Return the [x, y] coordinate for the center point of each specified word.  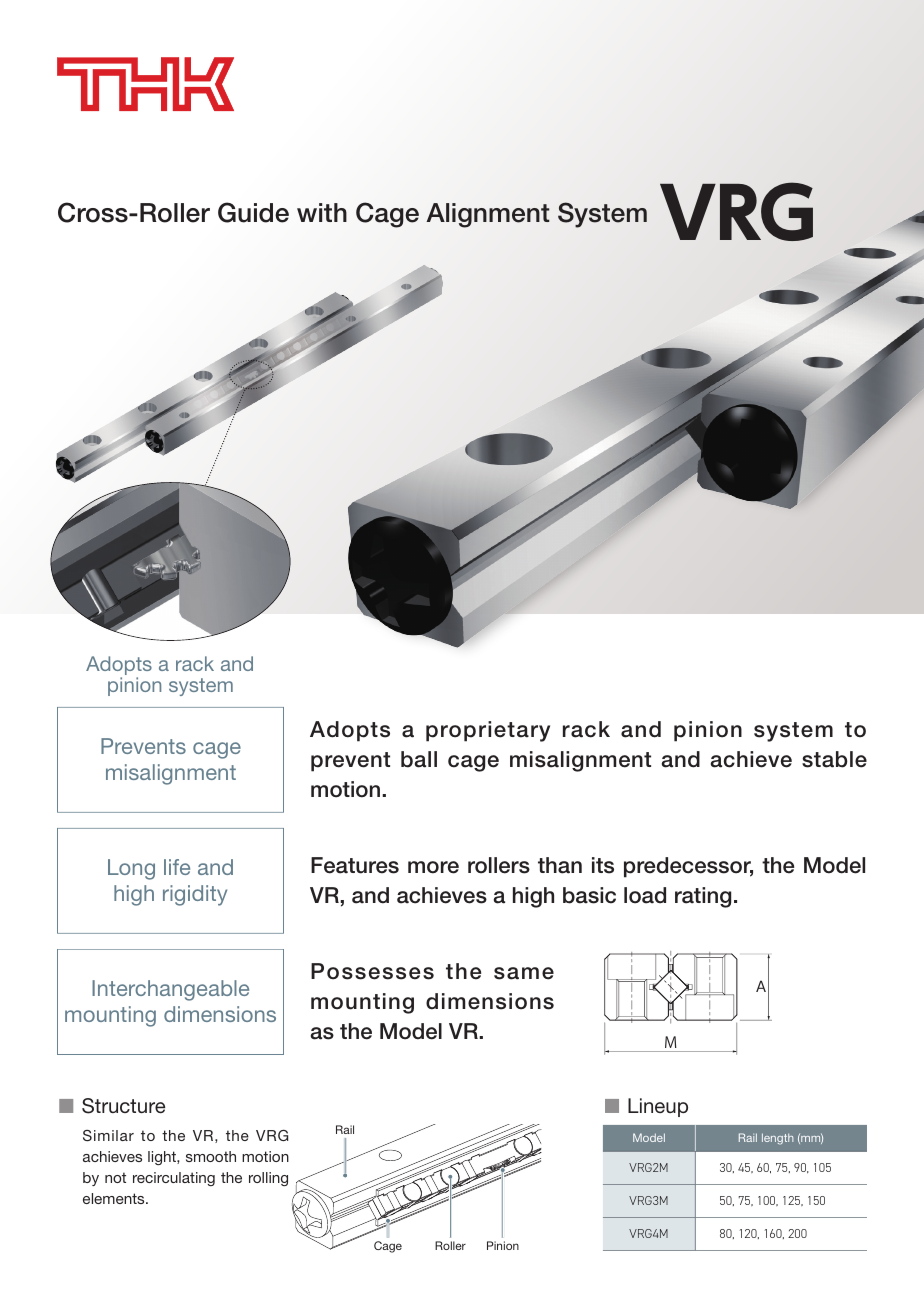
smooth [211, 1156]
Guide [253, 212]
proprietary [488, 731]
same [524, 973]
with [322, 212]
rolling [268, 1179]
